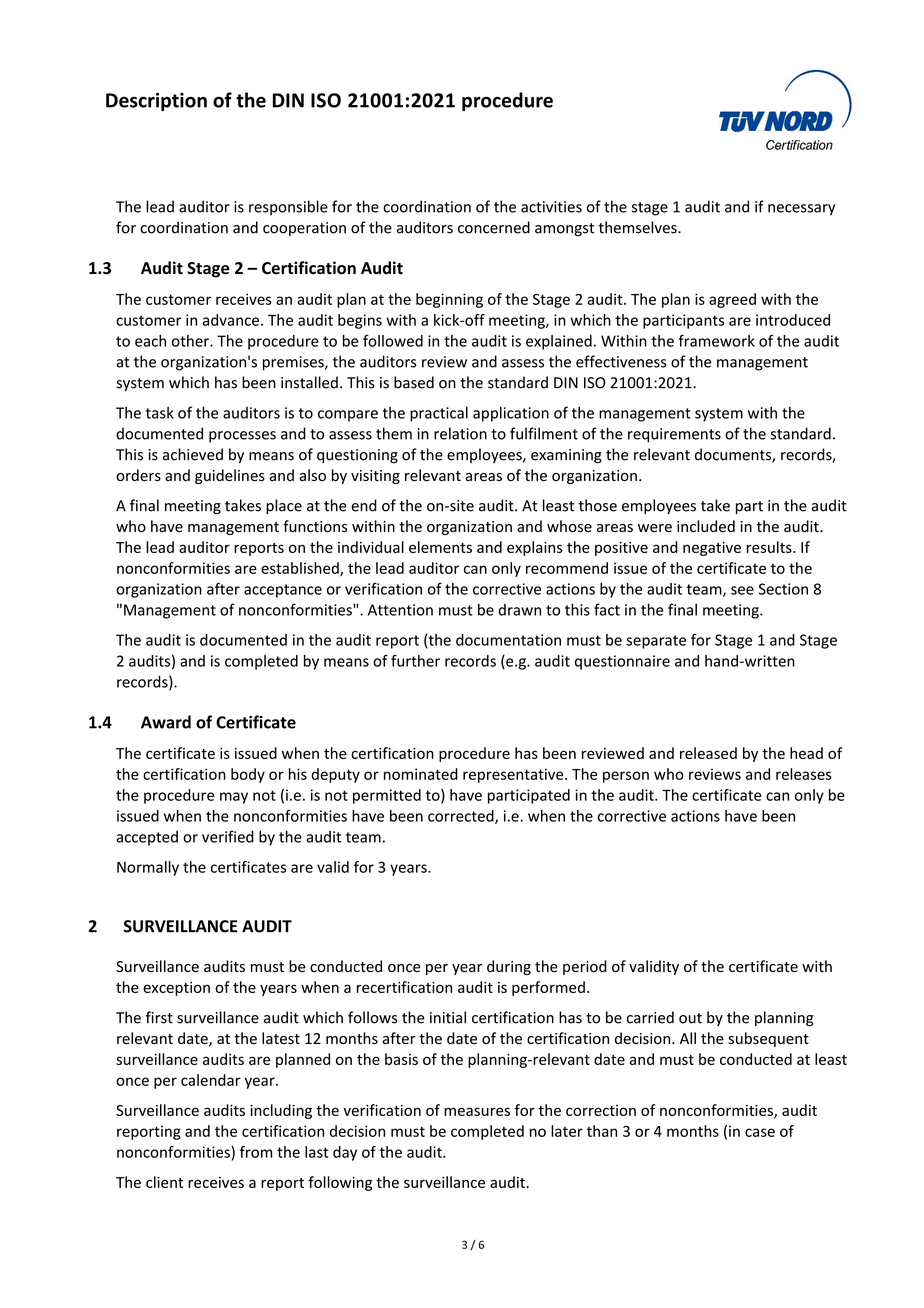 This screenshot has width=924, height=1308. Describe the element at coordinates (760, 1132) in the screenshot. I see `case` at that location.
